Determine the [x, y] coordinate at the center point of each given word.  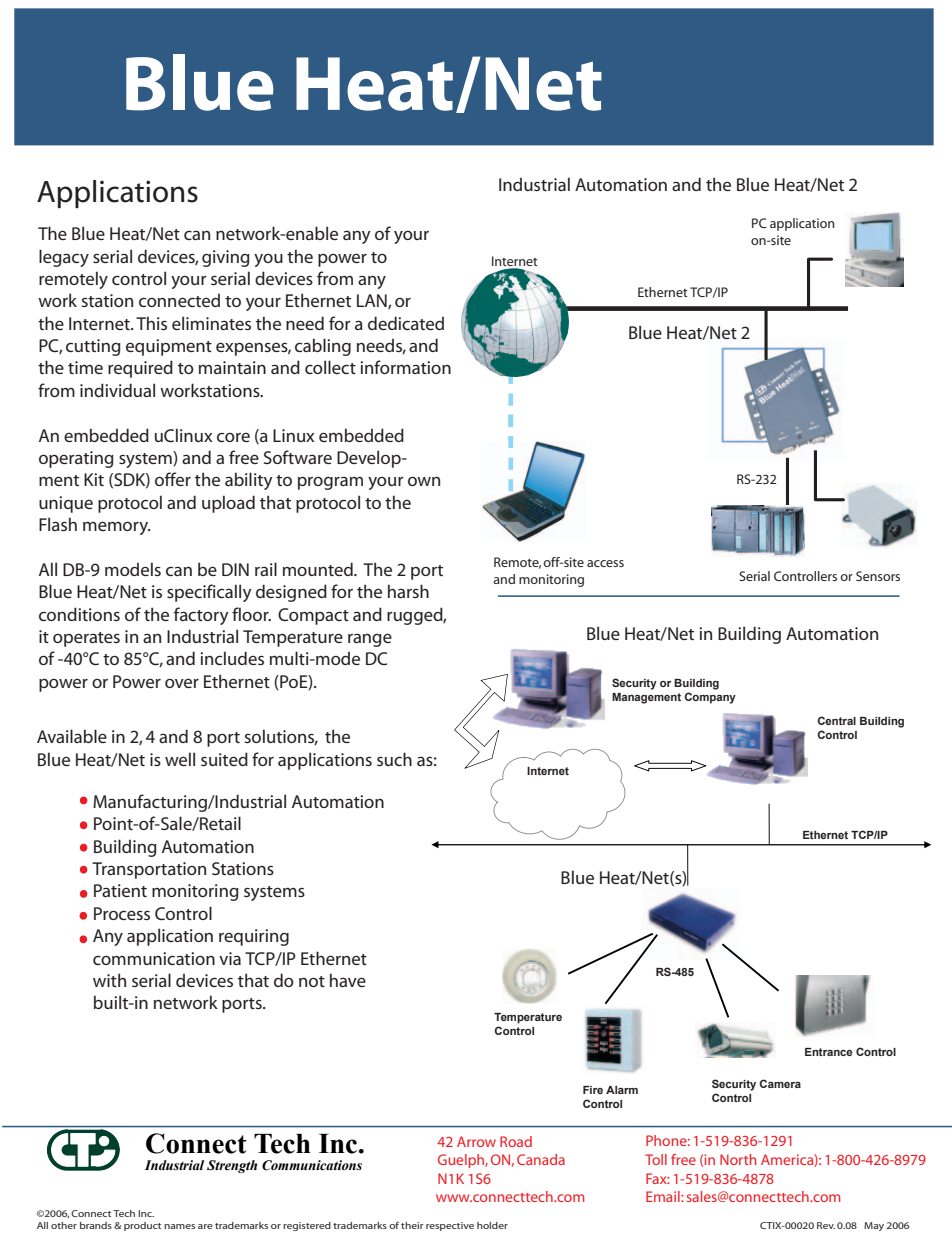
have [348, 980]
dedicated [406, 323]
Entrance [829, 1052]
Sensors [878, 576]
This [151, 323]
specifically [209, 593]
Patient [120, 890]
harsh [408, 591]
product [142, 1226]
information [405, 367]
